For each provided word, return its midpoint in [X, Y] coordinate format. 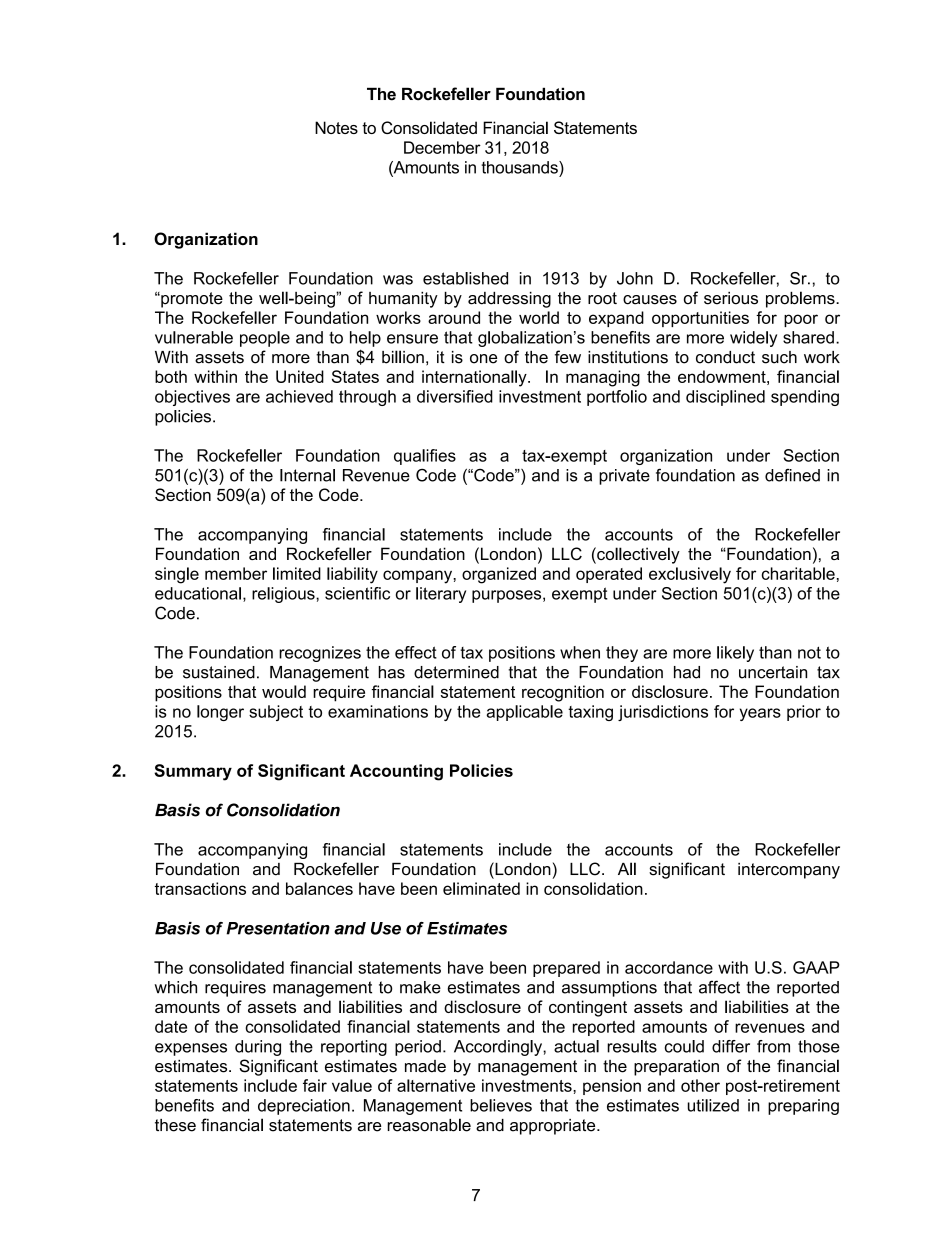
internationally [475, 378]
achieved [299, 396]
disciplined [725, 398]
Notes [336, 127]
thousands [520, 167]
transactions [200, 888]
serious [731, 298]
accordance [669, 967]
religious [284, 595]
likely [735, 654]
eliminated [481, 888]
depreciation [304, 1107]
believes [501, 1105]
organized [499, 575]
